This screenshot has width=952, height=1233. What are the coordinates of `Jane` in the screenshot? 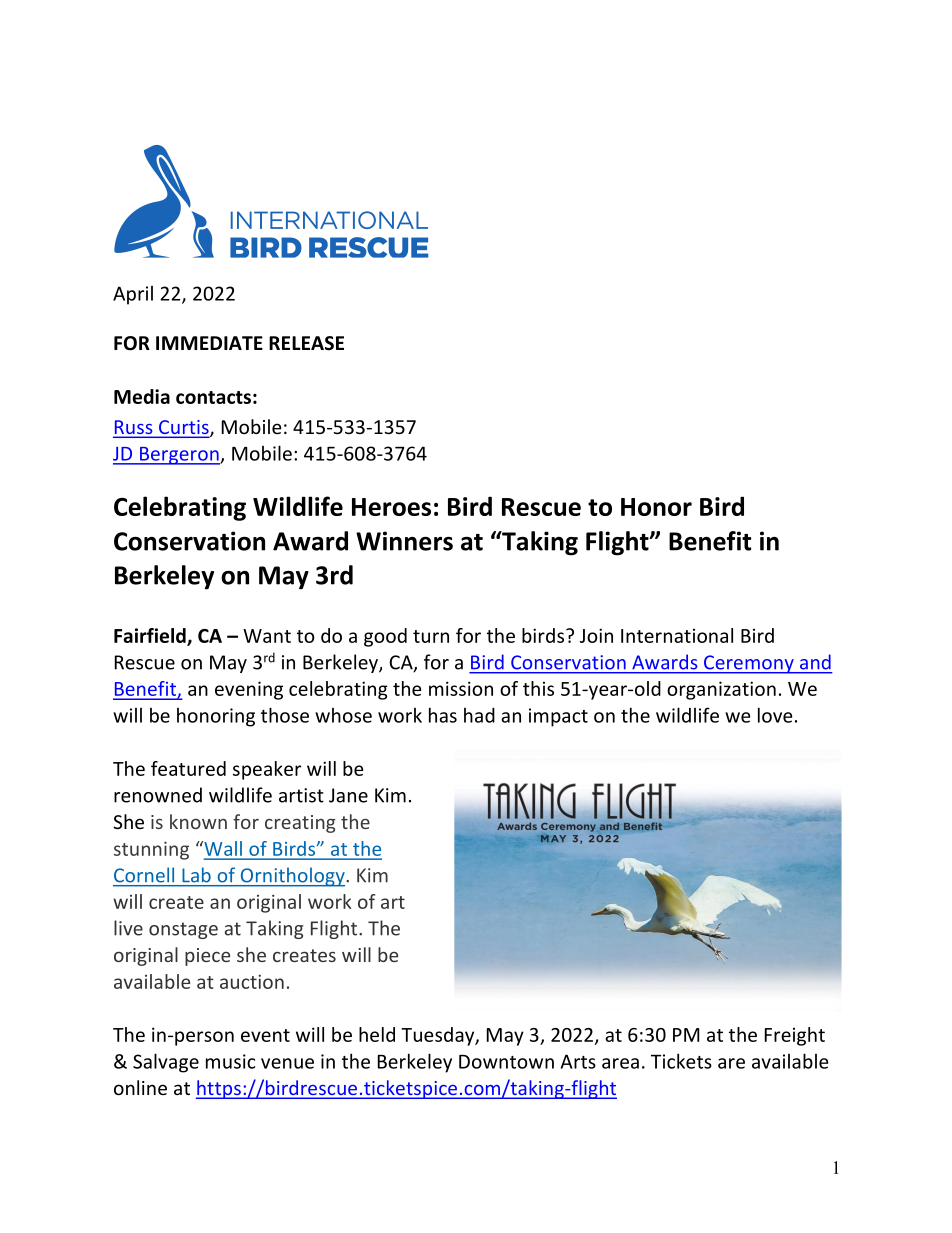 It's located at (348, 795).
